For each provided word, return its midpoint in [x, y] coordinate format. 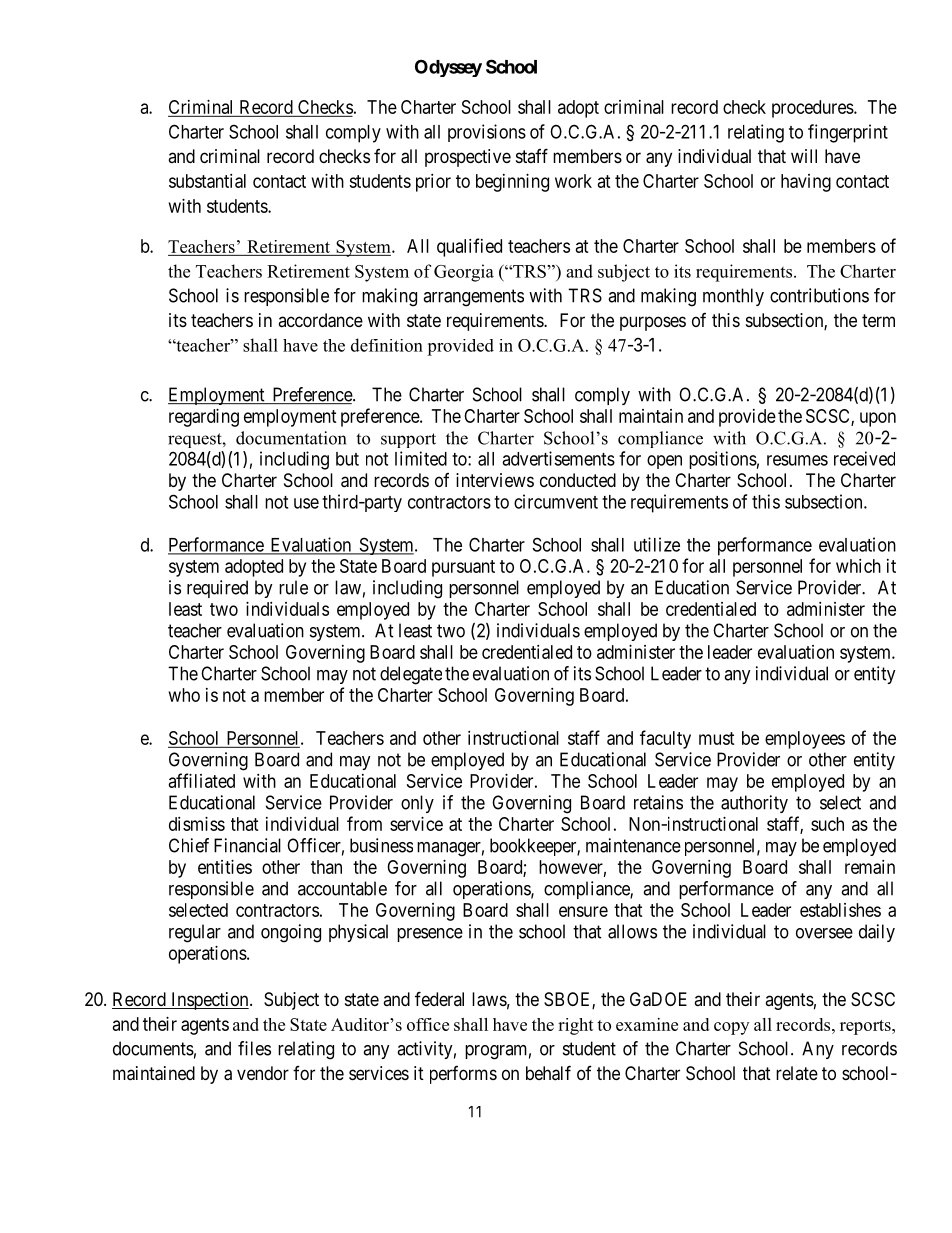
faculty [665, 739]
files [254, 1048]
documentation [291, 438]
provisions [487, 133]
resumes [797, 460]
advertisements [558, 458]
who [184, 695]
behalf [548, 1073]
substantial [207, 181]
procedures [813, 109]
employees [805, 740]
